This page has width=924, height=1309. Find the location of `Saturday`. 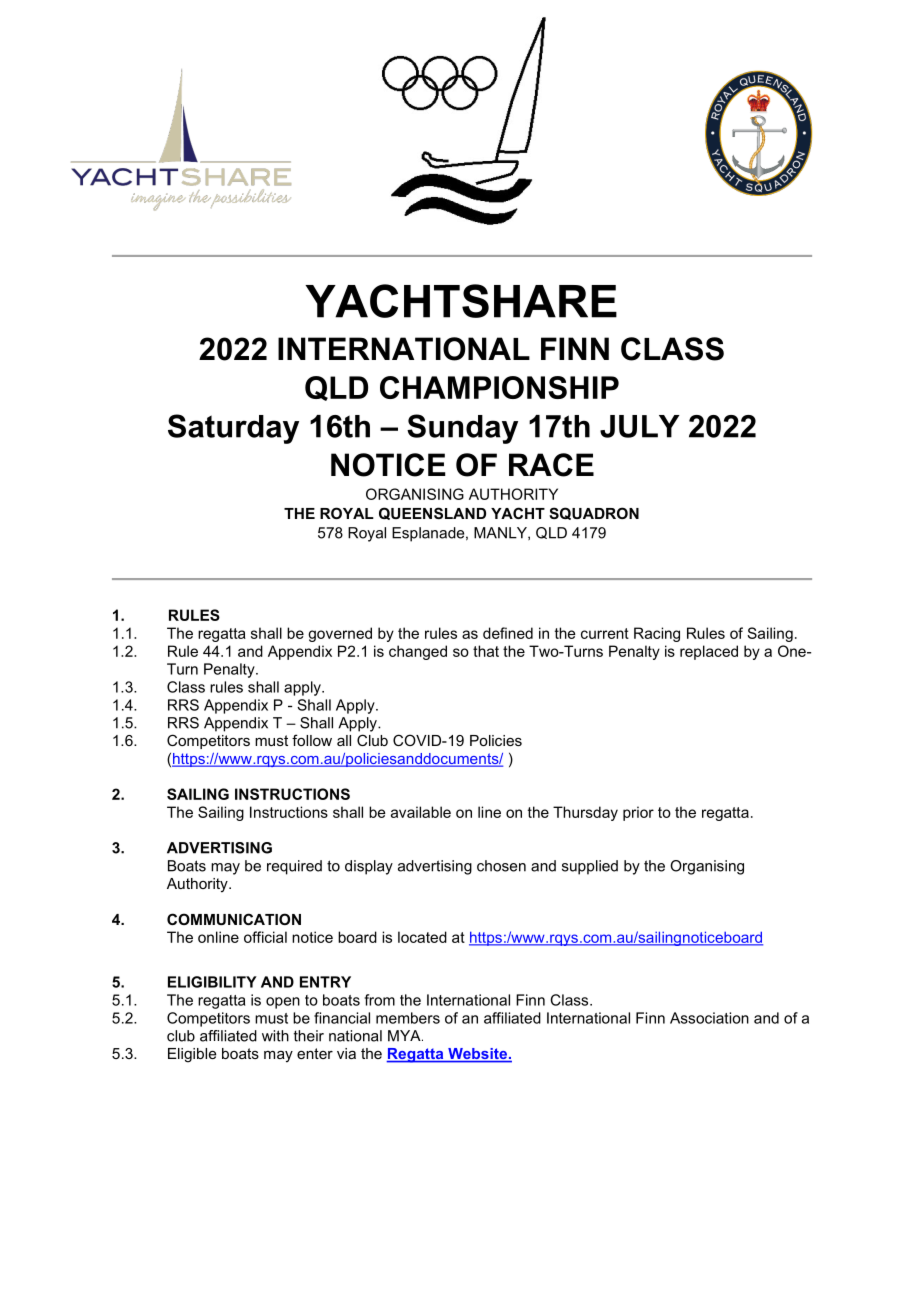

Saturday is located at coordinates (233, 429).
